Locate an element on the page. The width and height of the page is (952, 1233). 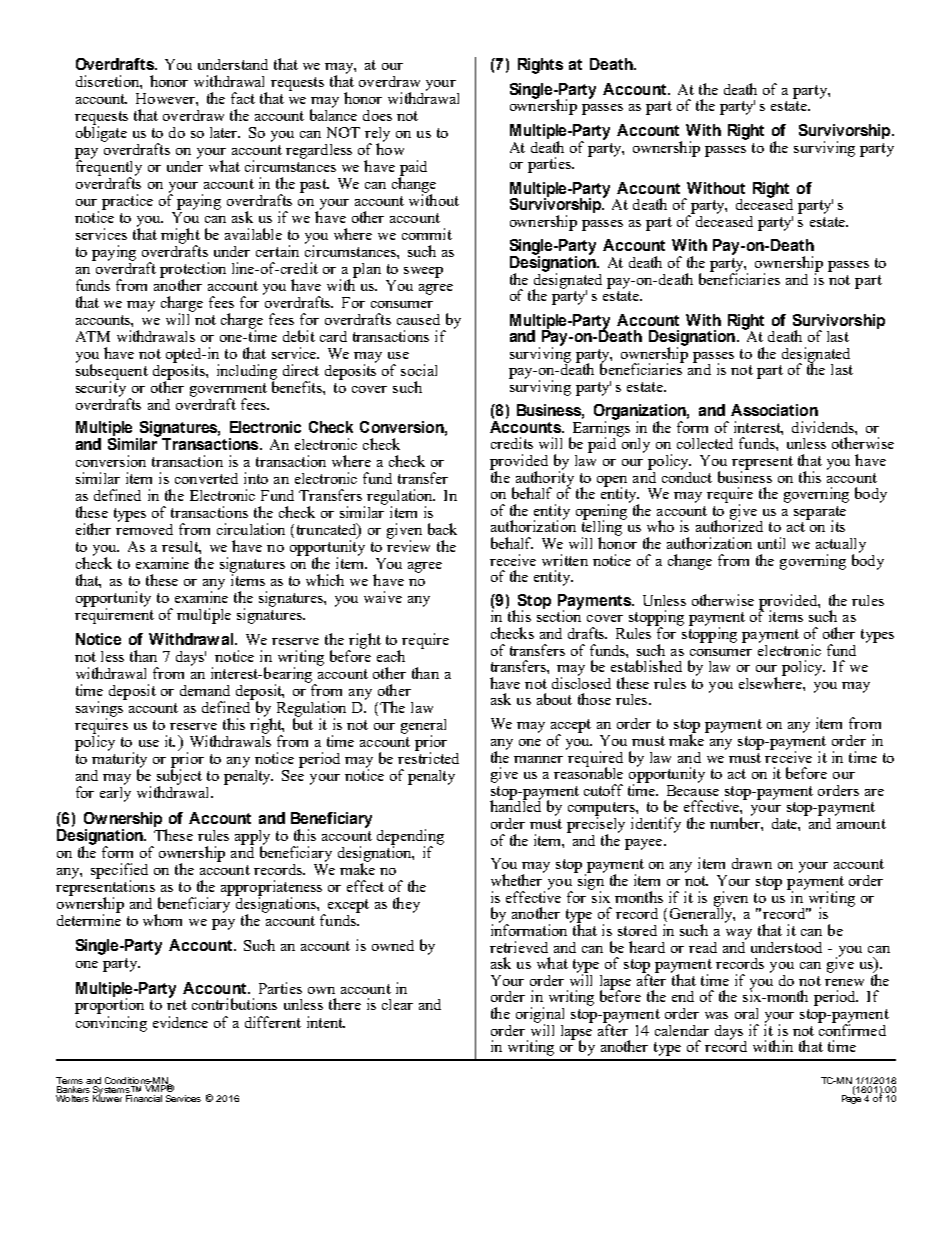
Association is located at coordinates (774, 410).
